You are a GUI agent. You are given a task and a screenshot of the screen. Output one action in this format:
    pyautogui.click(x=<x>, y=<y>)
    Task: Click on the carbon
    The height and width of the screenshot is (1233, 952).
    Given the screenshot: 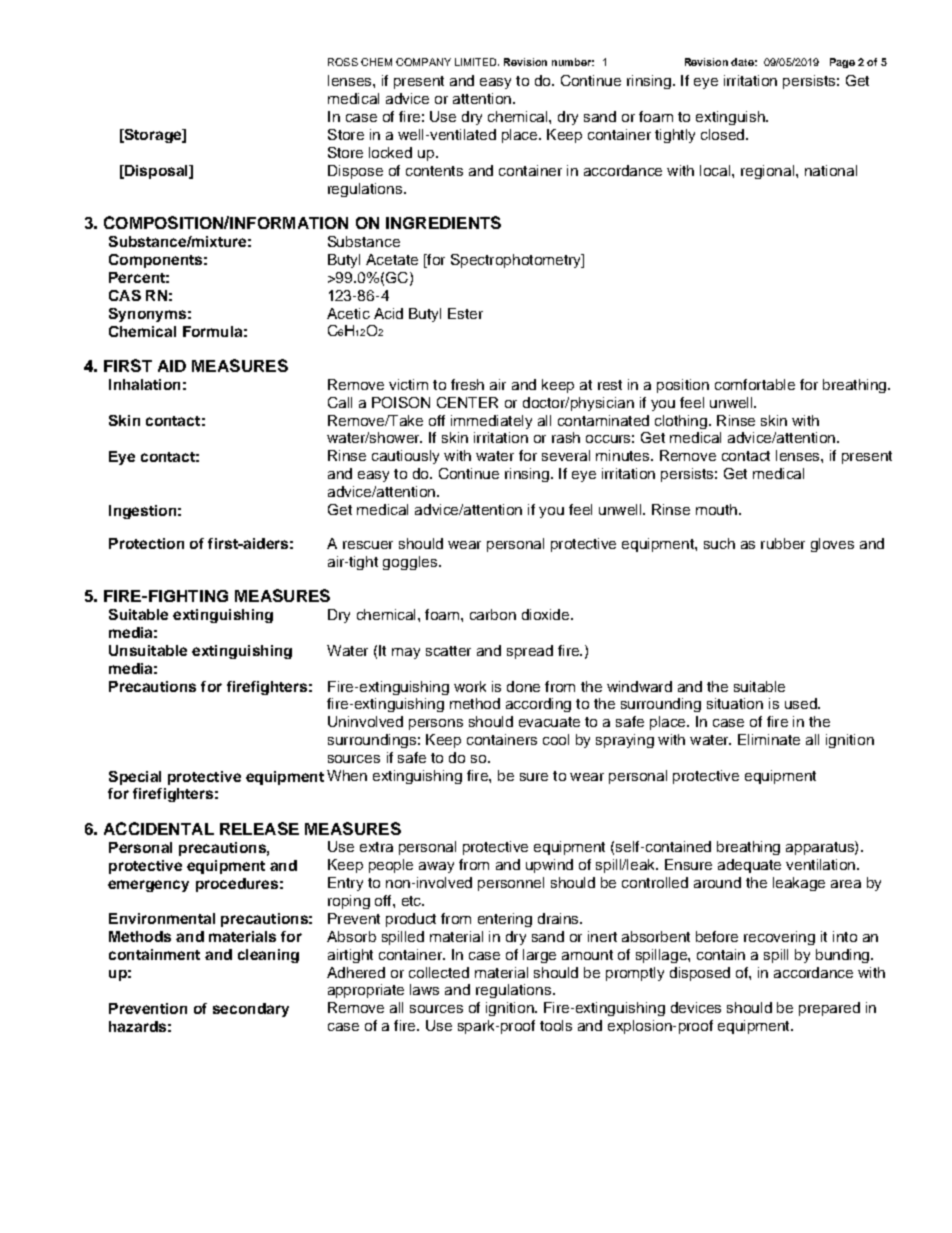 What is the action you would take?
    pyautogui.click(x=493, y=614)
